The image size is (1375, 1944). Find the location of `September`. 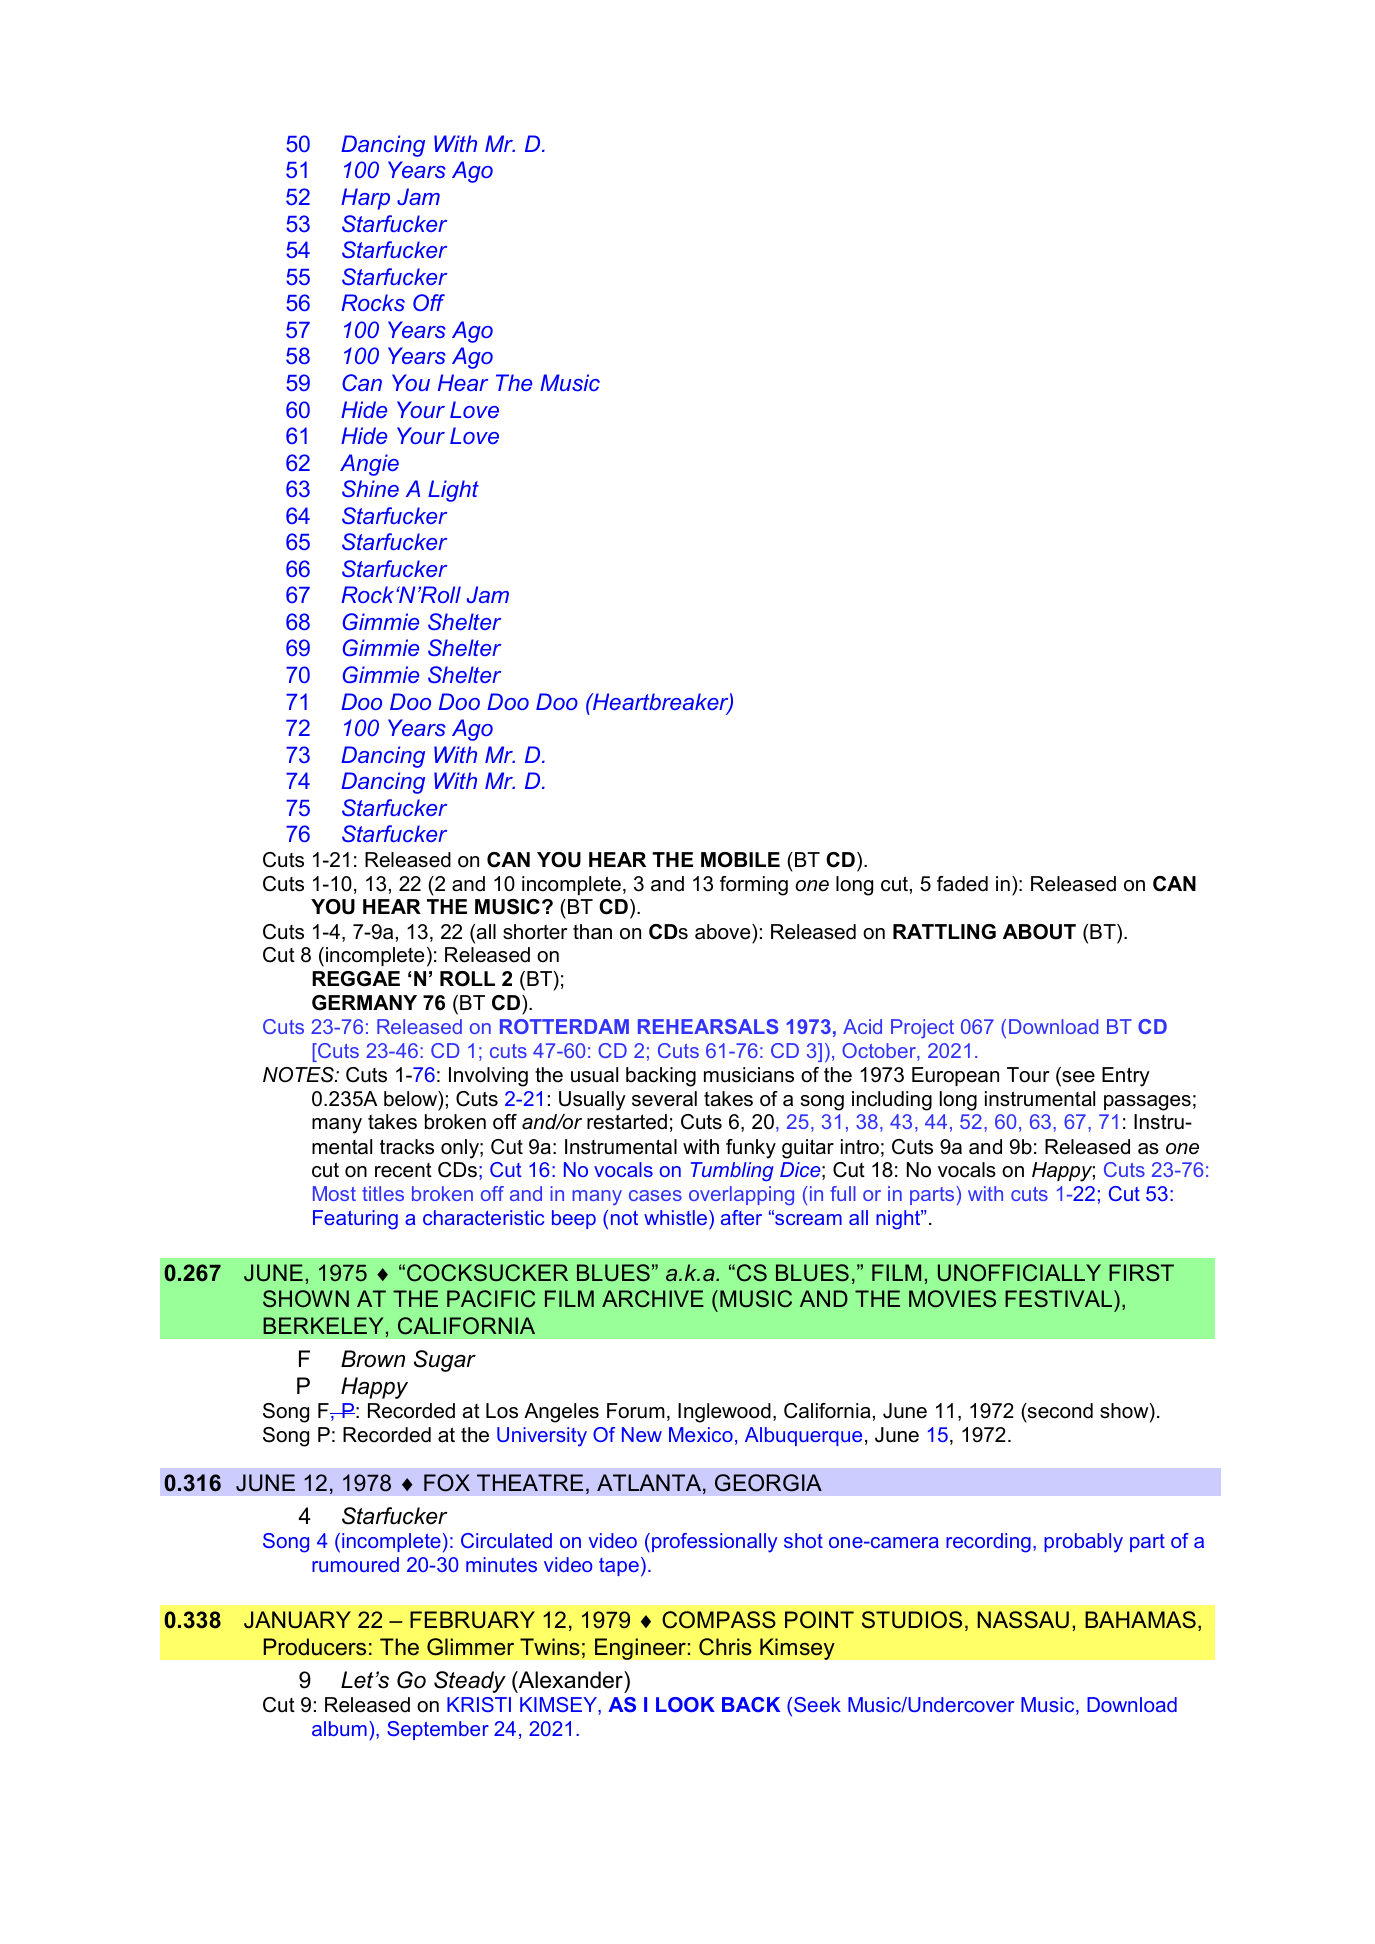

September is located at coordinates (438, 1730).
